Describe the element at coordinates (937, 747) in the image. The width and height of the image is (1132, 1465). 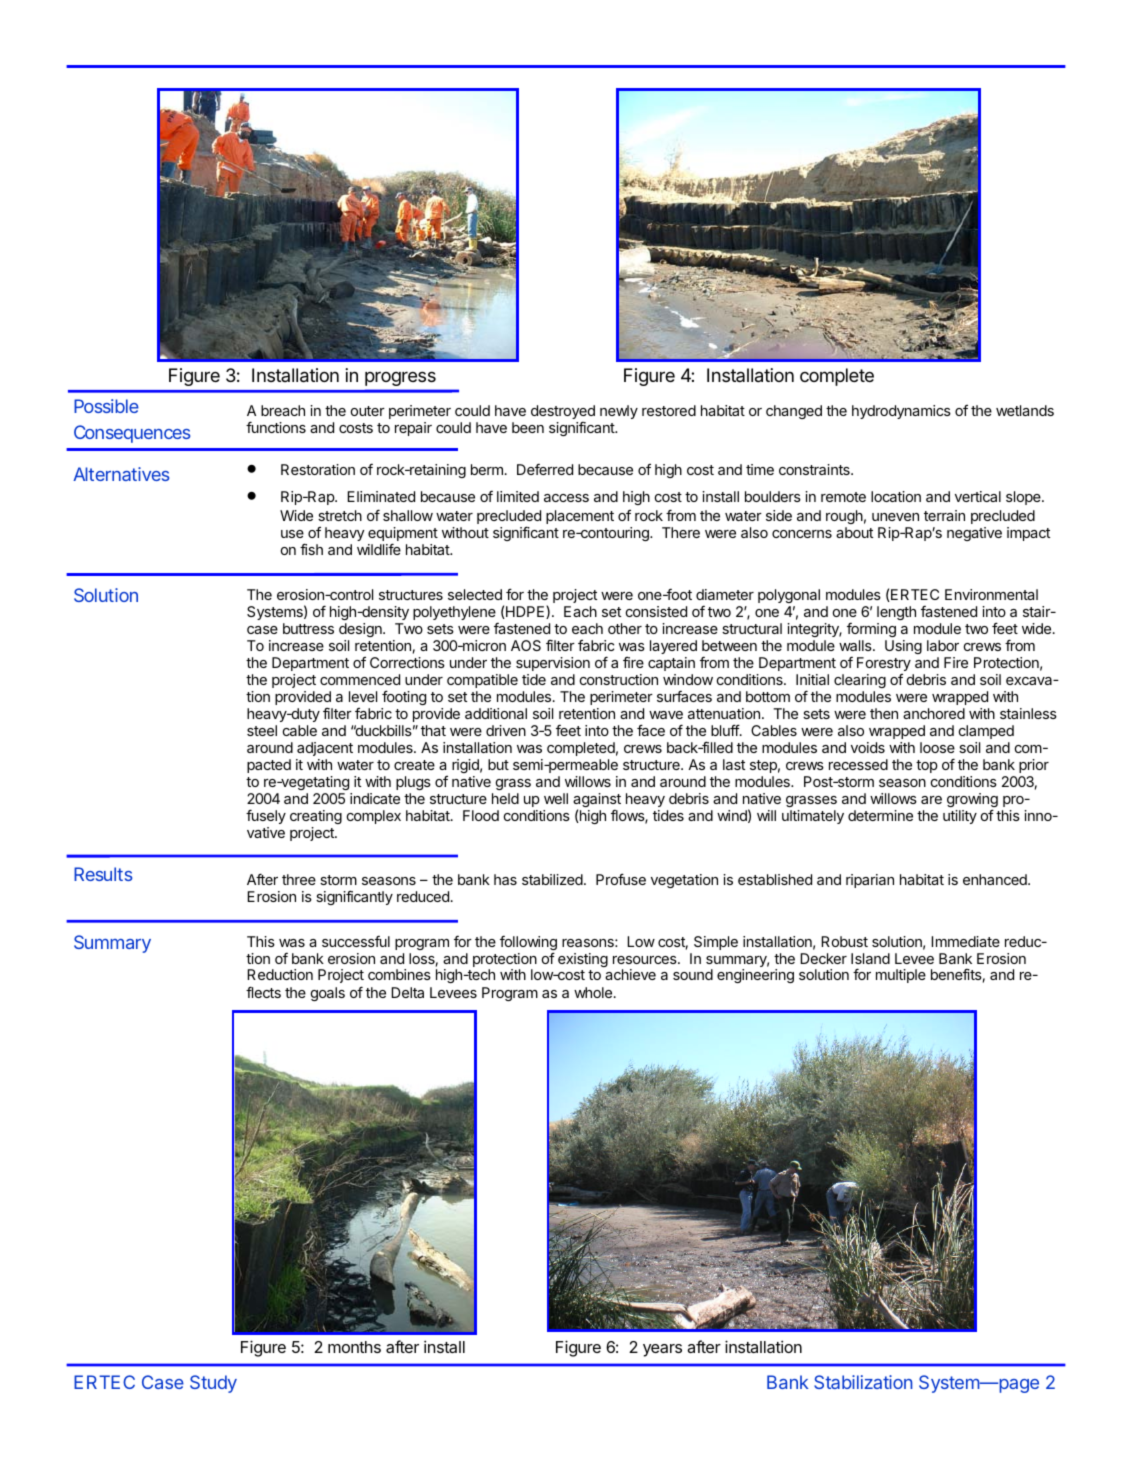
I see `loose` at that location.
